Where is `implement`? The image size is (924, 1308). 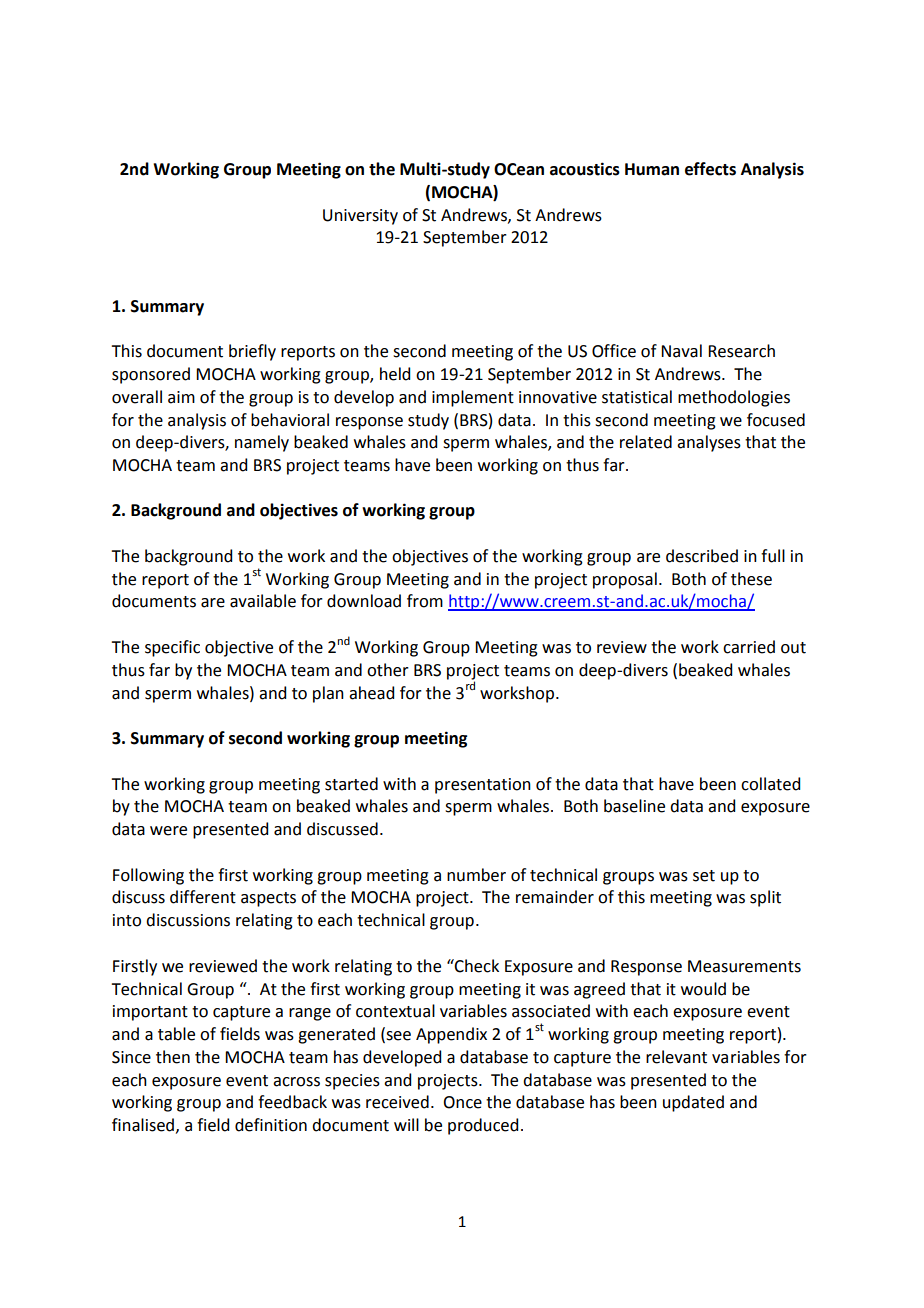
implement is located at coordinates (473, 398).
